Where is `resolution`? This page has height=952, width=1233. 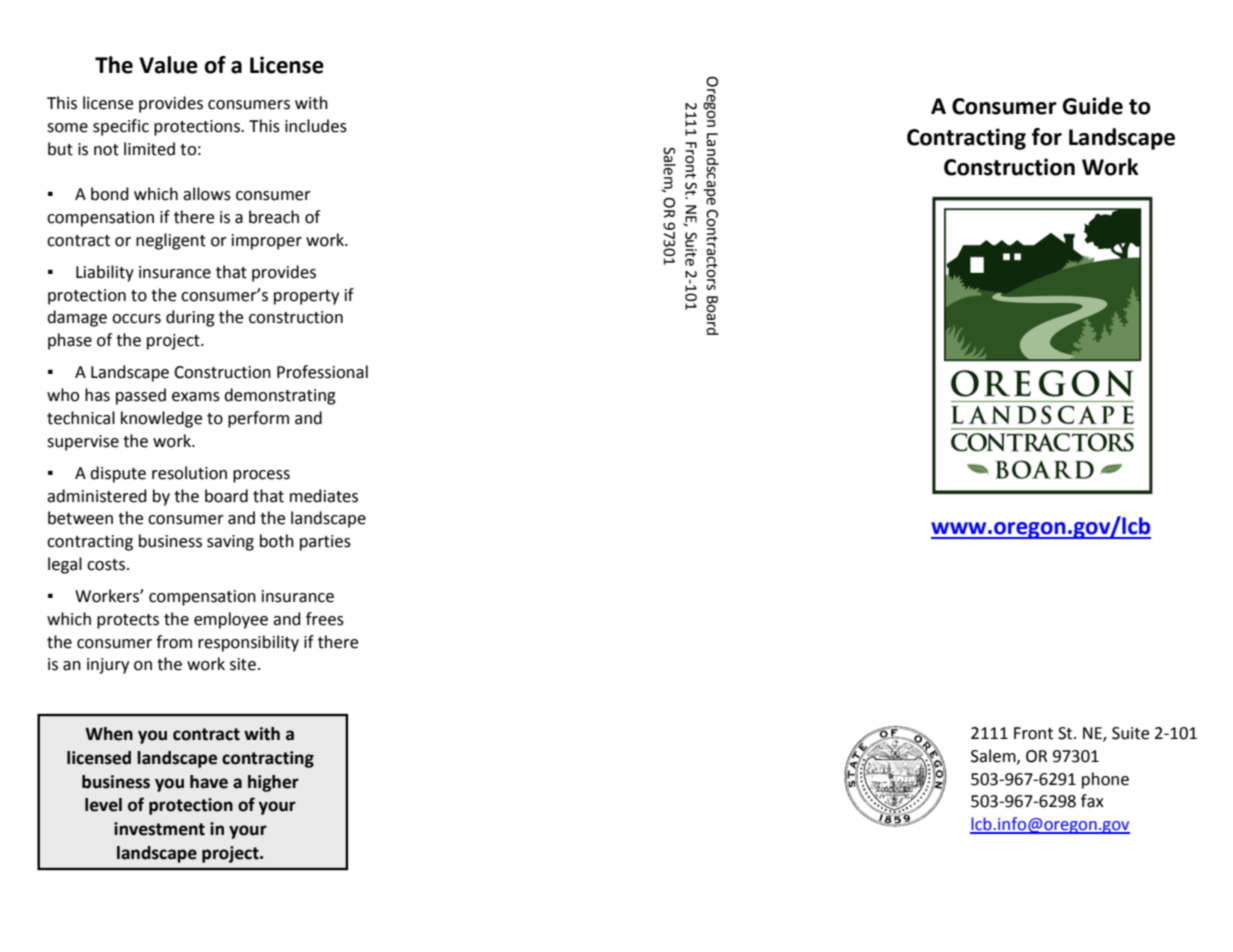 resolution is located at coordinates (189, 473).
